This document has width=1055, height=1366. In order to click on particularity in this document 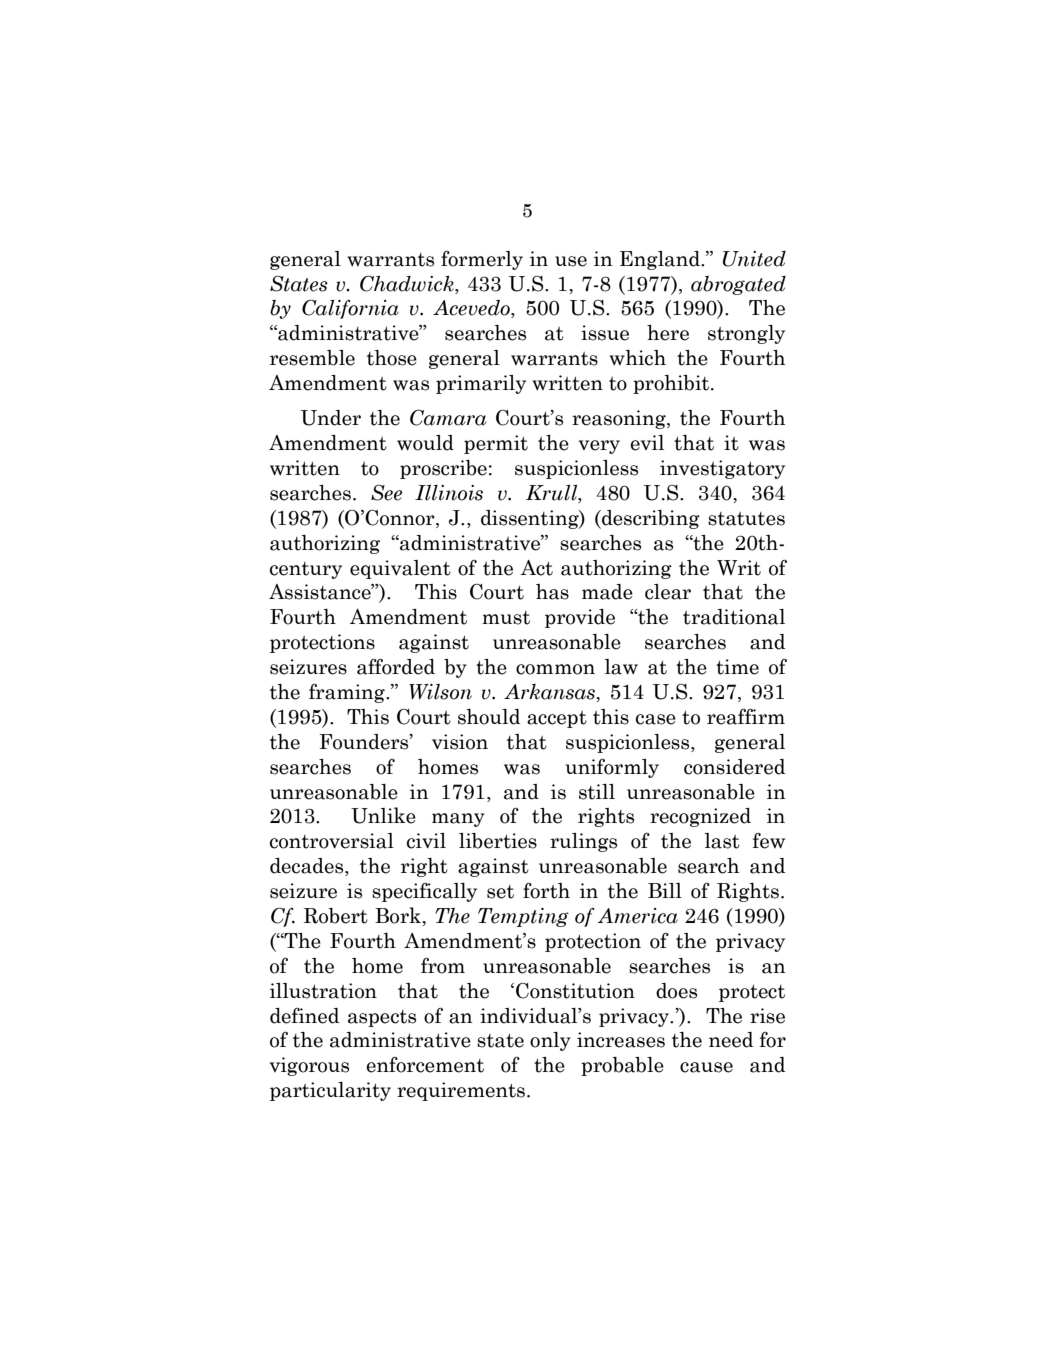, I will do `click(330, 1091)`.
